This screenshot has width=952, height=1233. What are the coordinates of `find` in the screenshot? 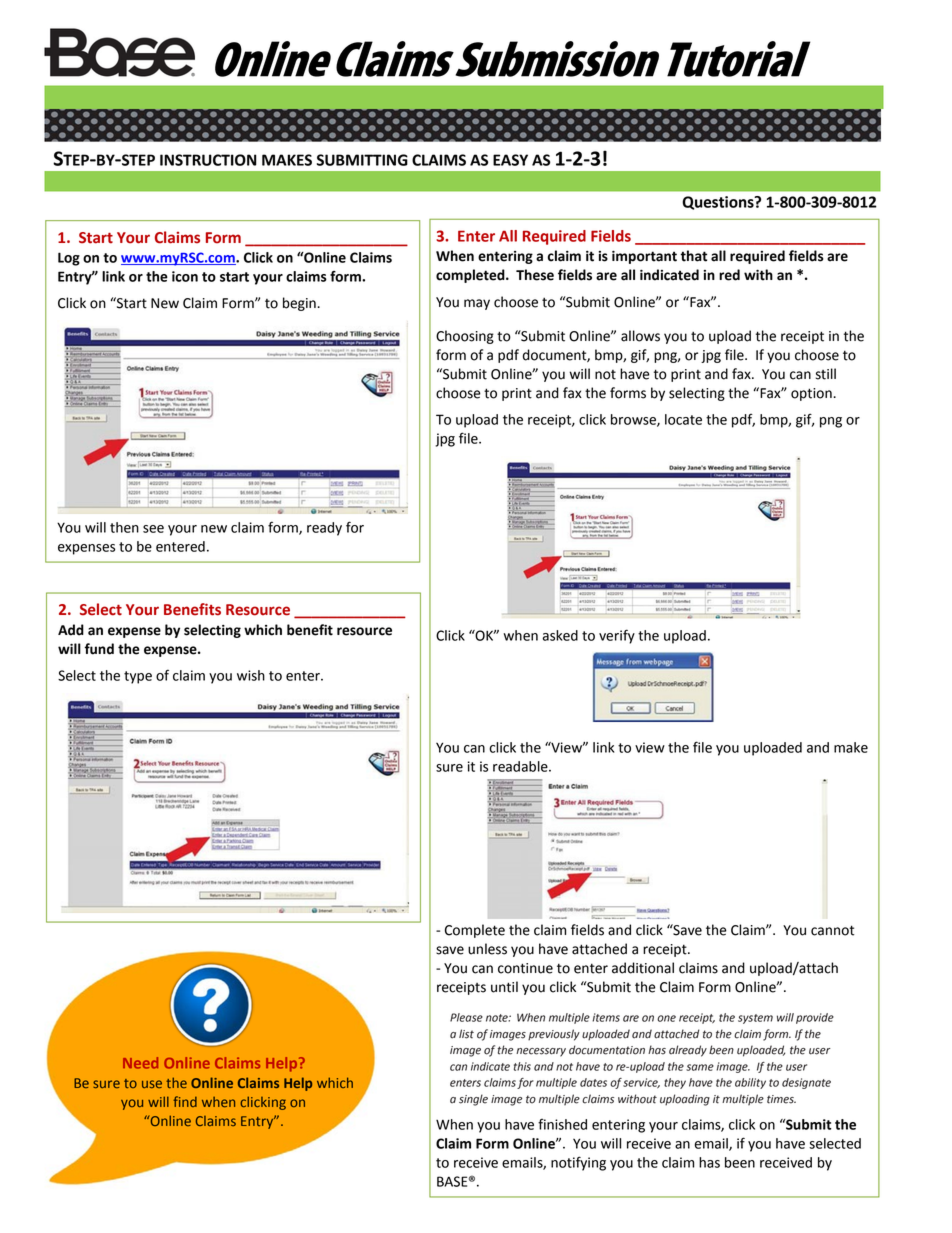 It's located at (185, 1101).
